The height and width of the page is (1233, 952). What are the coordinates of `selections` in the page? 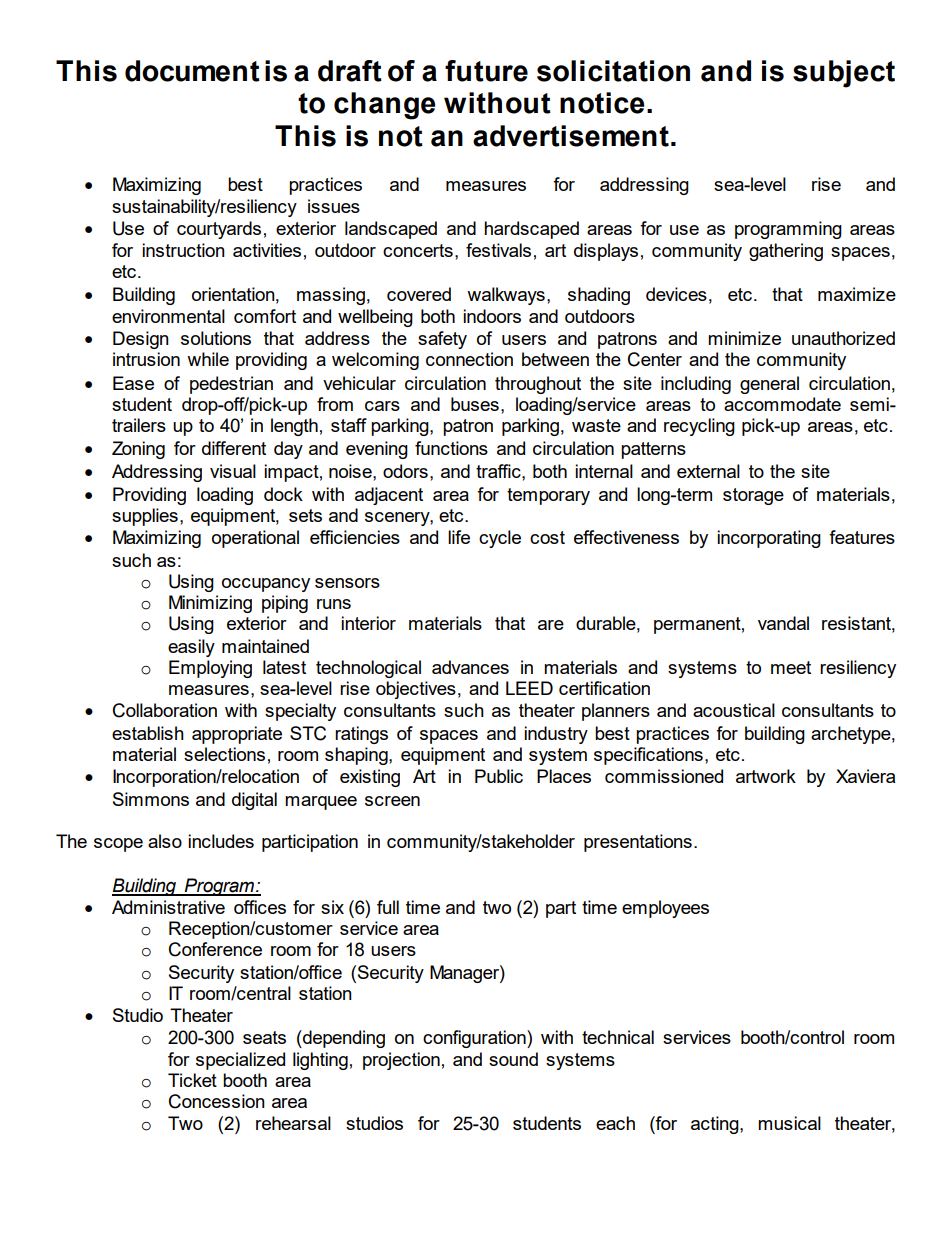 It's located at (224, 754).
